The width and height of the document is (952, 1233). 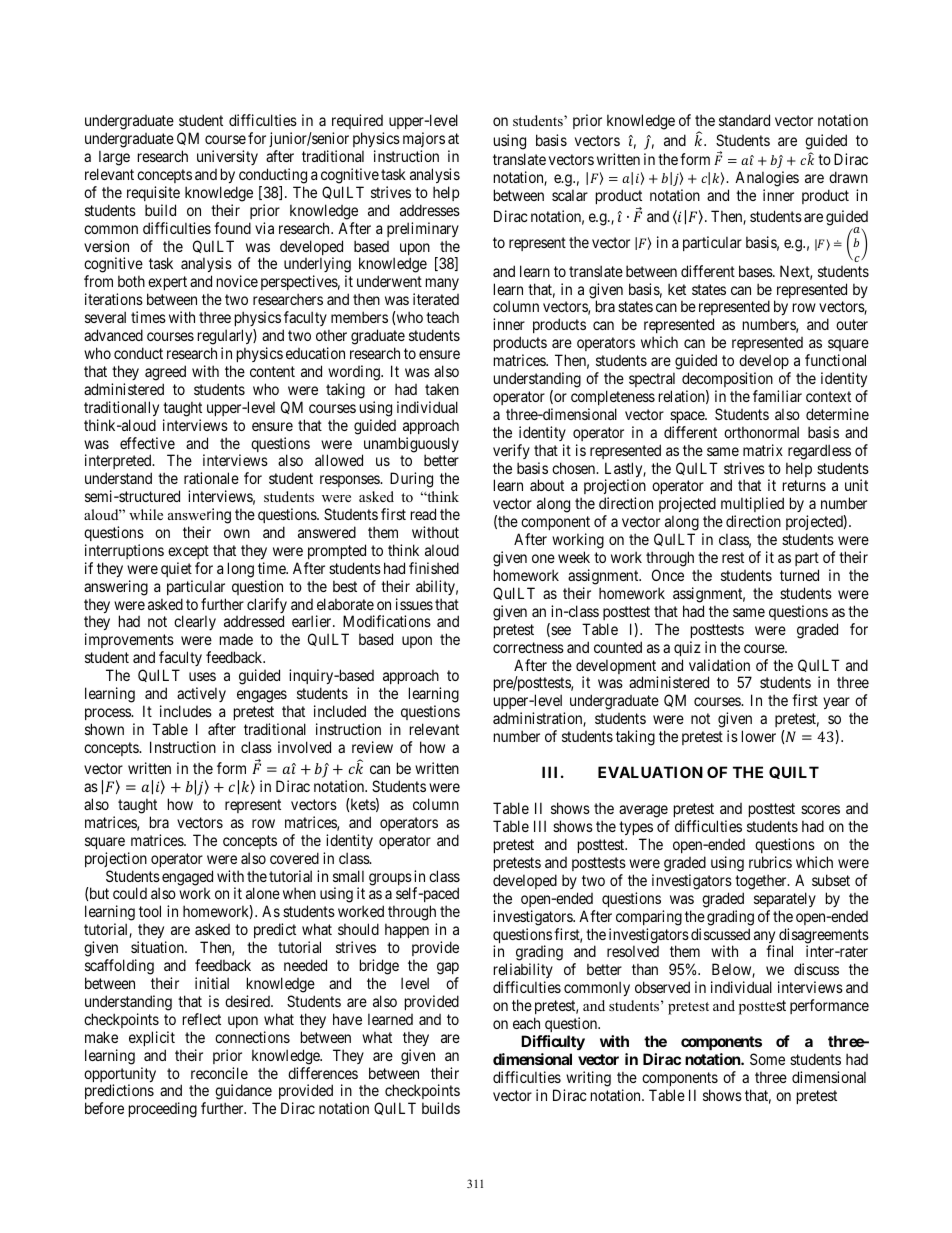 What do you see at coordinates (195, 622) in the document?
I see `clearly` at bounding box center [195, 622].
